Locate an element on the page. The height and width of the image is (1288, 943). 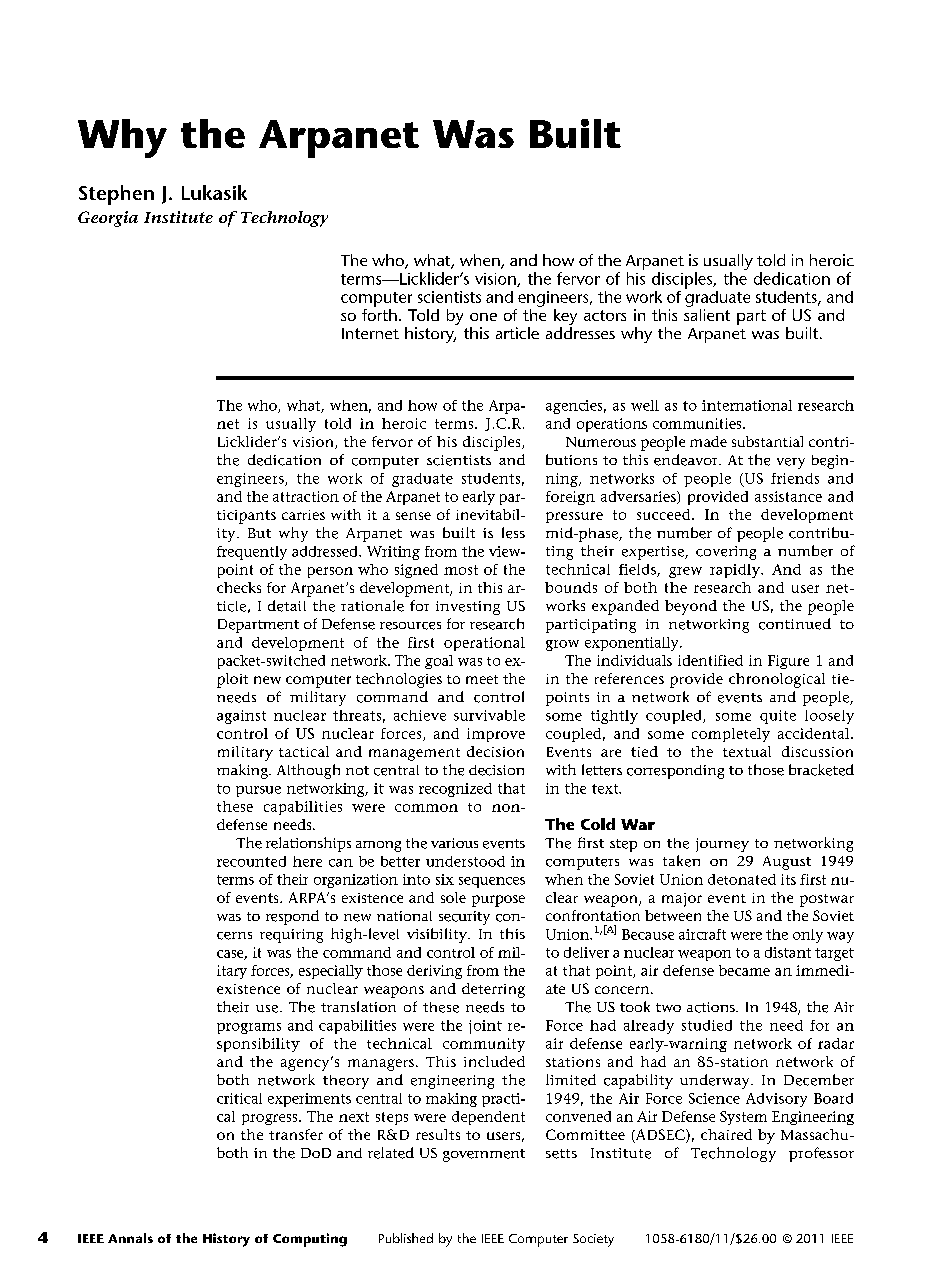
Georgia is located at coordinates (108, 219).
